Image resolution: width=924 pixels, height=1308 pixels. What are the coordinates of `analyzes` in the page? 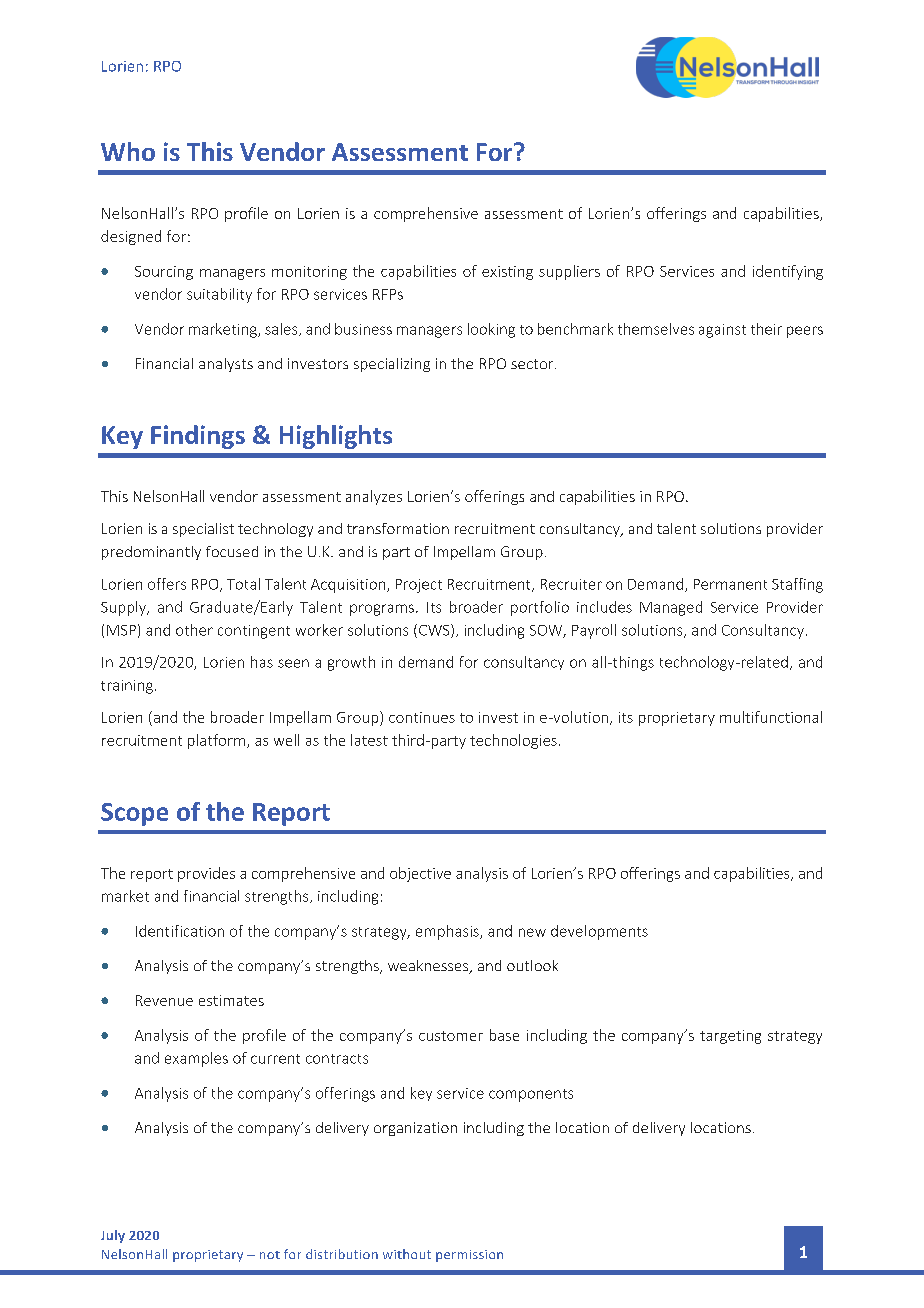 It's located at (374, 497).
